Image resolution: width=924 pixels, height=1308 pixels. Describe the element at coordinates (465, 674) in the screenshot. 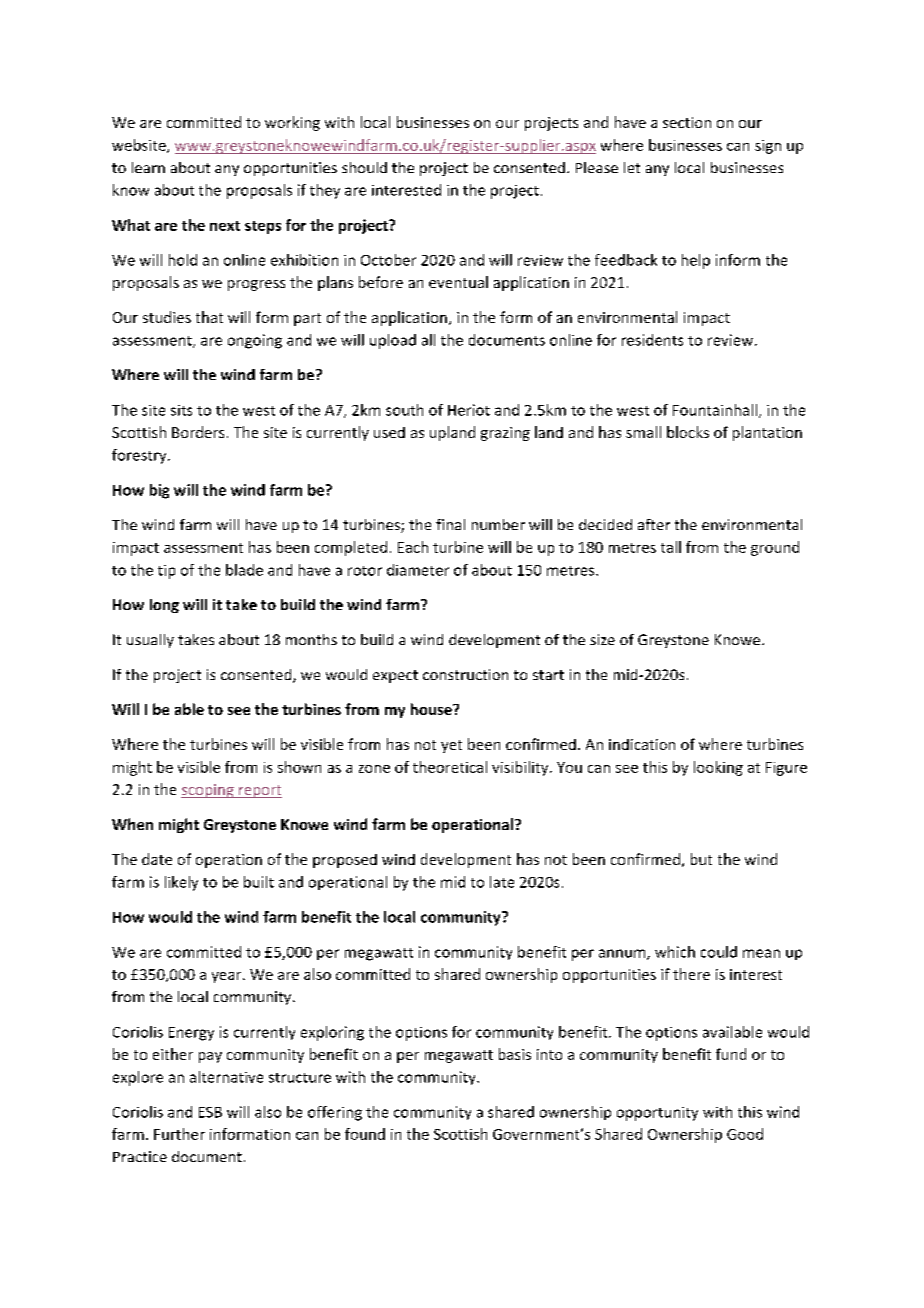

I see `construction` at that location.
